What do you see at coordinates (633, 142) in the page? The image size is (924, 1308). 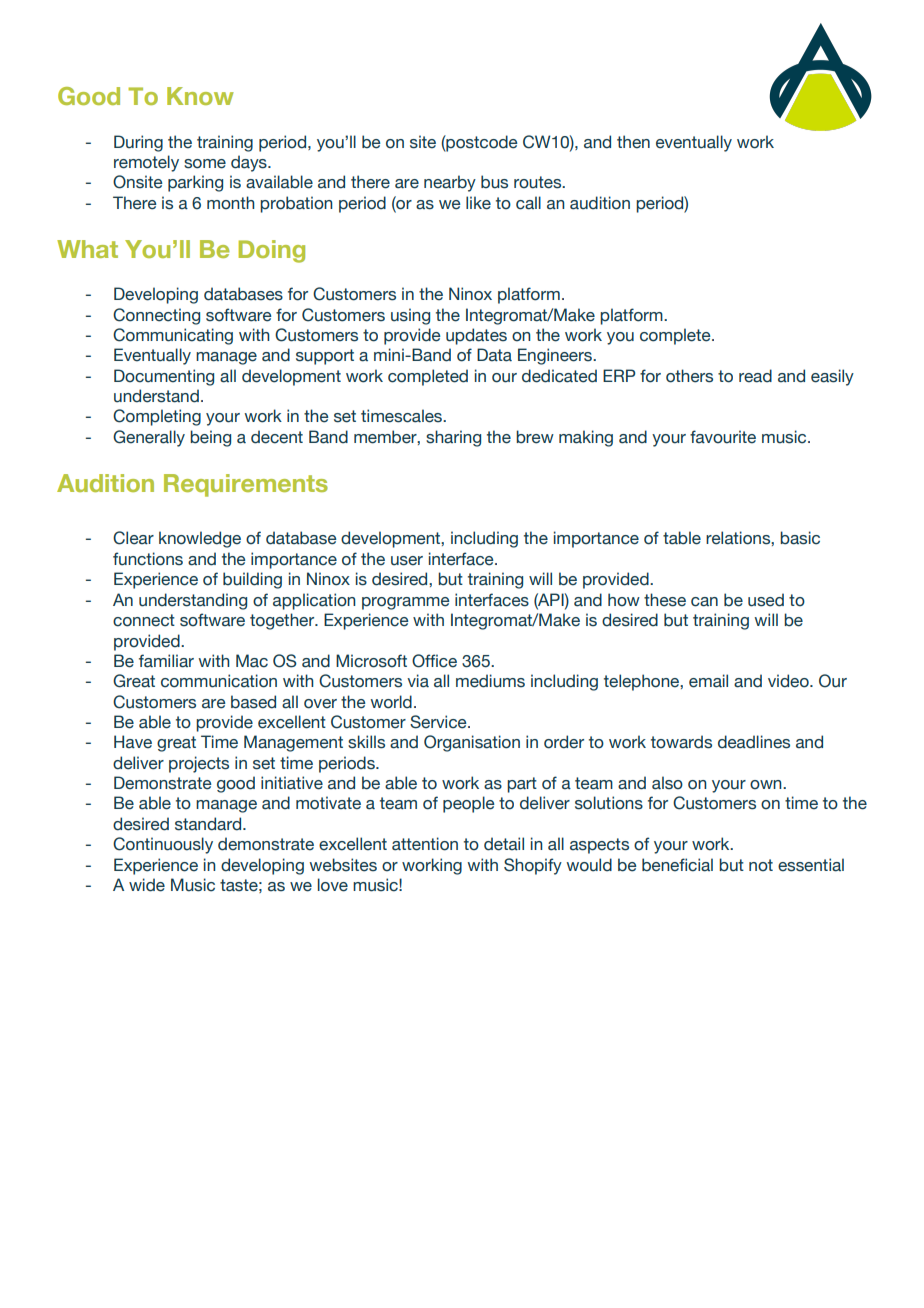 I see `then` at bounding box center [633, 142].
